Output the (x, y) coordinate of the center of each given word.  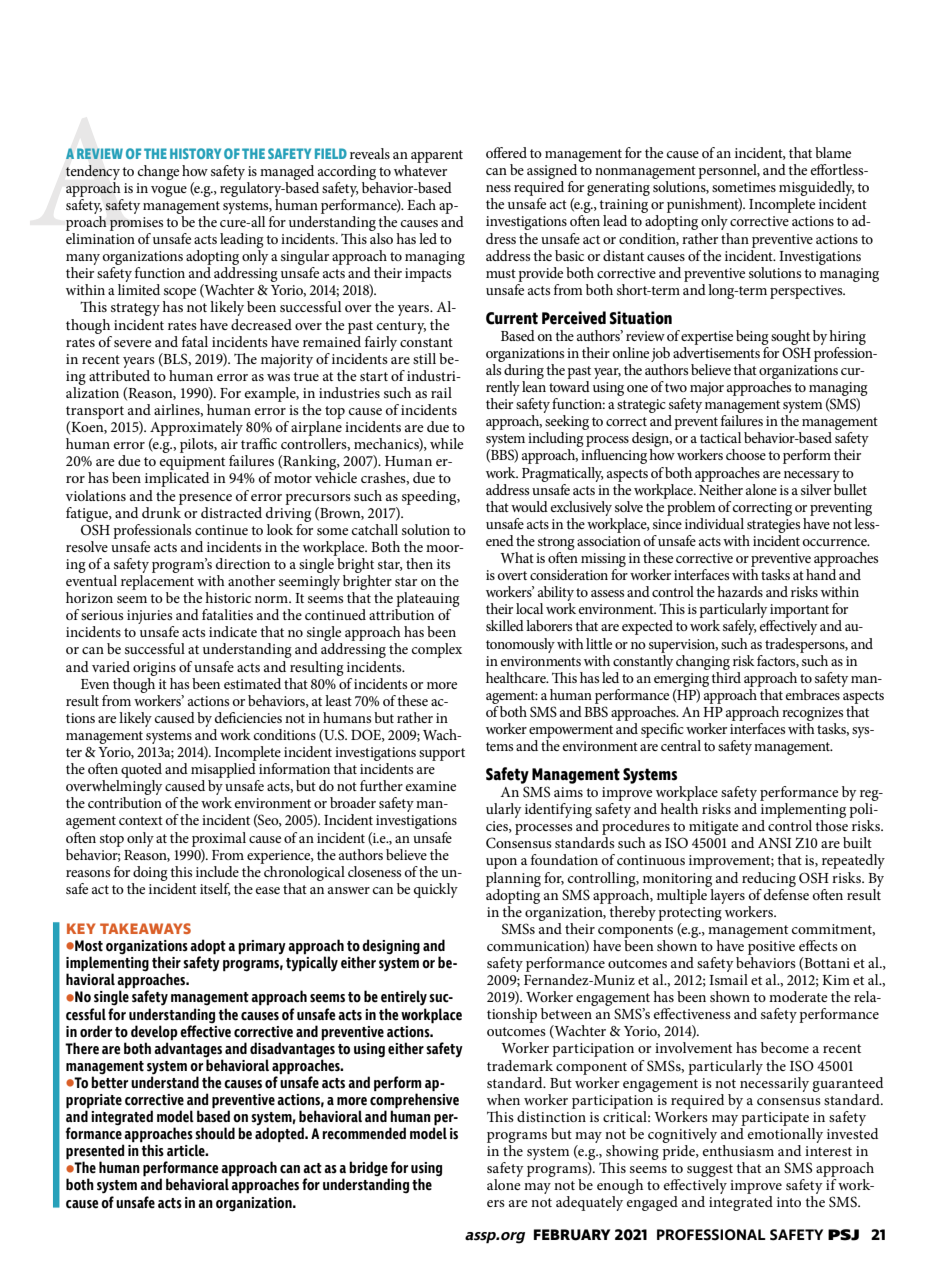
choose (746, 454)
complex (437, 650)
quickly (436, 890)
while (447, 443)
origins (154, 669)
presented (95, 1153)
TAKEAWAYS (145, 928)
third (726, 676)
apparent (437, 156)
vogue (169, 191)
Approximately (196, 430)
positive (771, 948)
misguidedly (817, 190)
